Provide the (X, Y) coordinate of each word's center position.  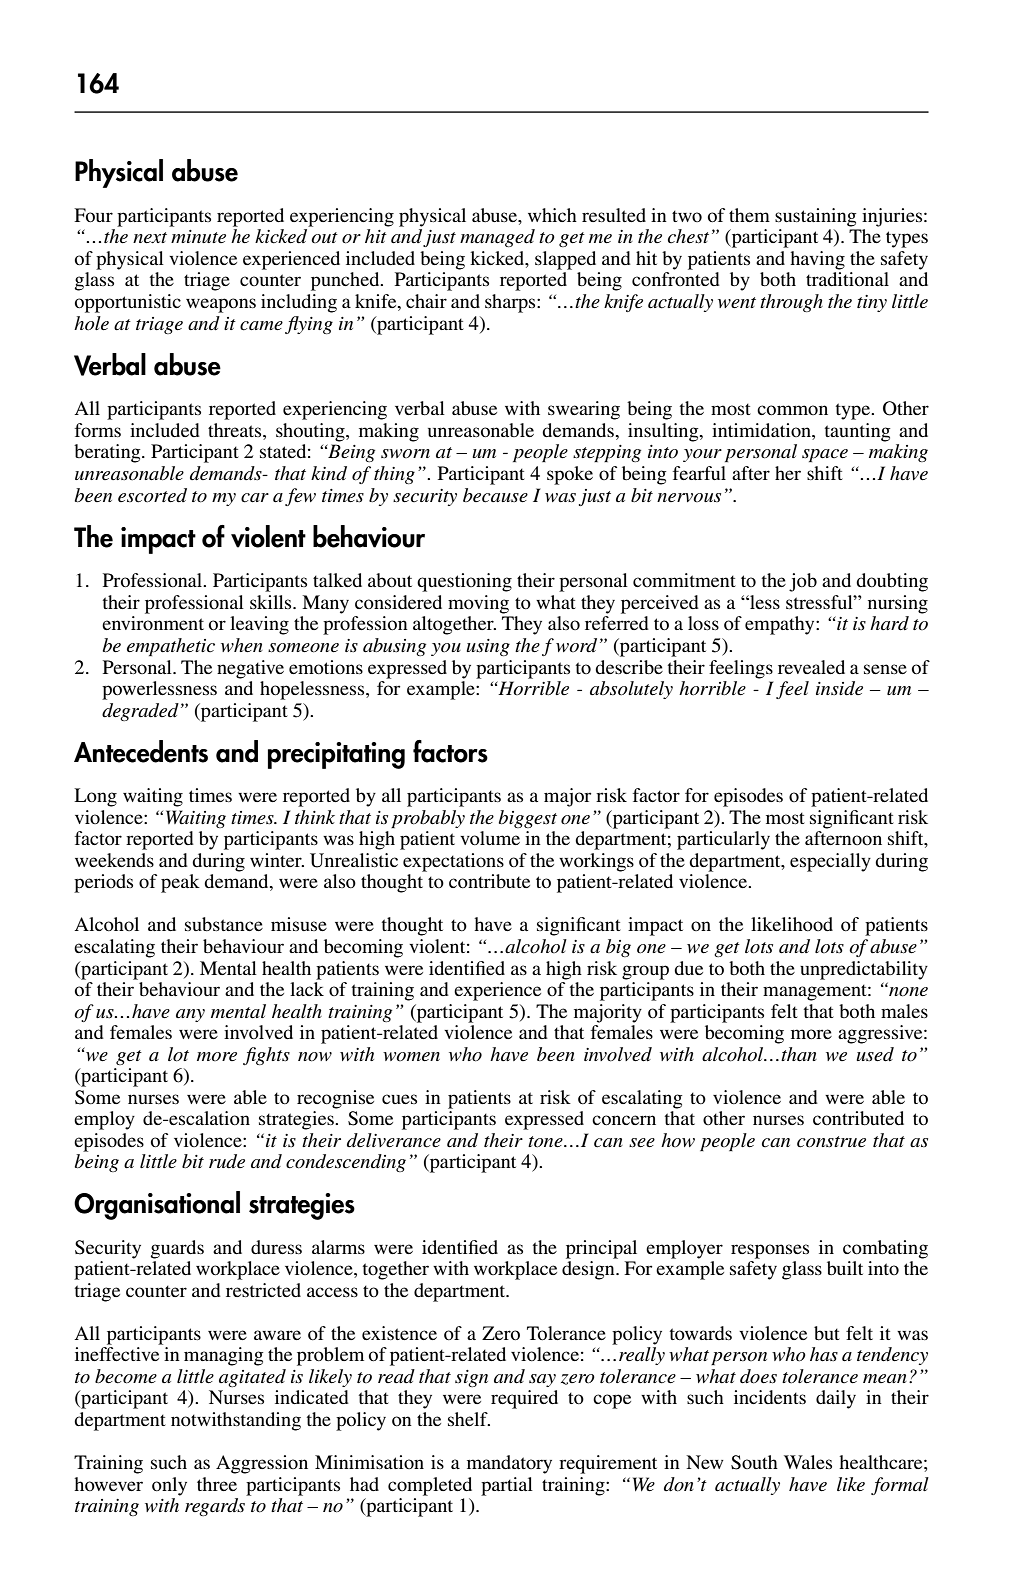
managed (497, 238)
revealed (811, 667)
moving (478, 604)
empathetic (171, 647)
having (817, 260)
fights (266, 1056)
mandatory (509, 1464)
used (875, 1054)
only (169, 1486)
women (411, 1057)
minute (198, 236)
